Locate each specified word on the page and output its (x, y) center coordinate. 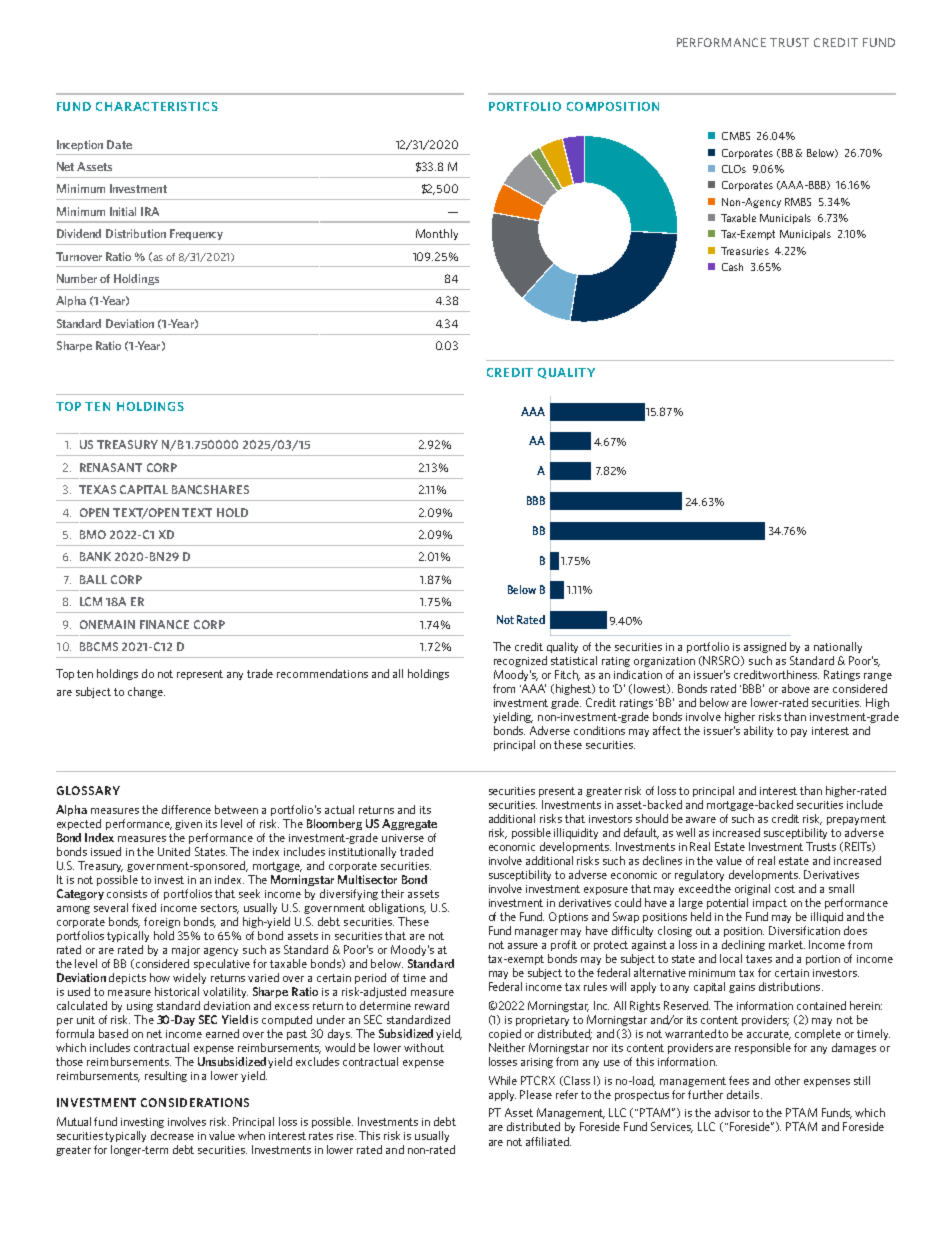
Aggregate (409, 824)
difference (186, 809)
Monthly (437, 234)
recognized (520, 661)
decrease (172, 1135)
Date (119, 144)
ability (758, 731)
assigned (765, 647)
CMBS (736, 136)
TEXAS (97, 489)
